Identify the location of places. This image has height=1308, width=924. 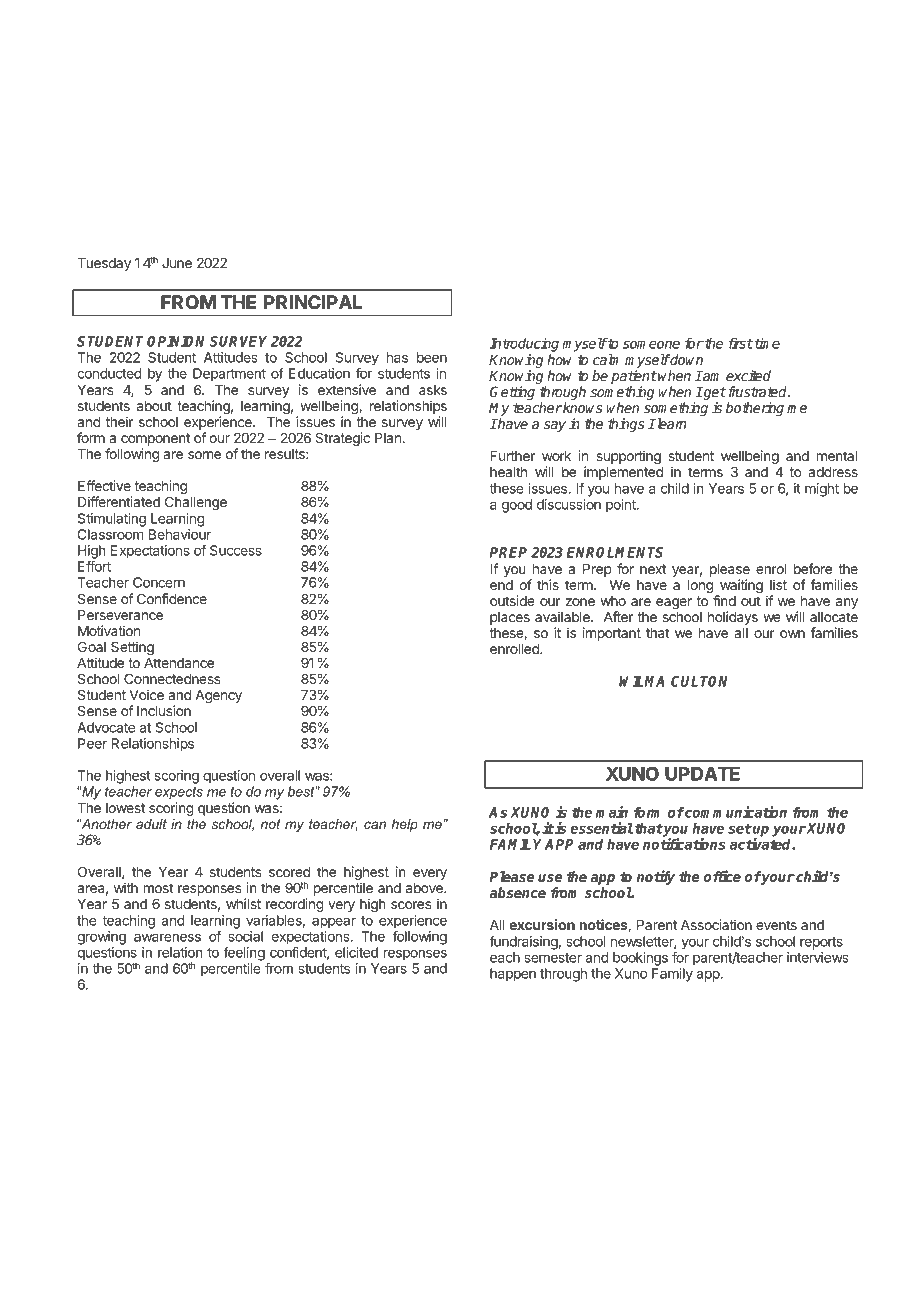
(510, 618).
